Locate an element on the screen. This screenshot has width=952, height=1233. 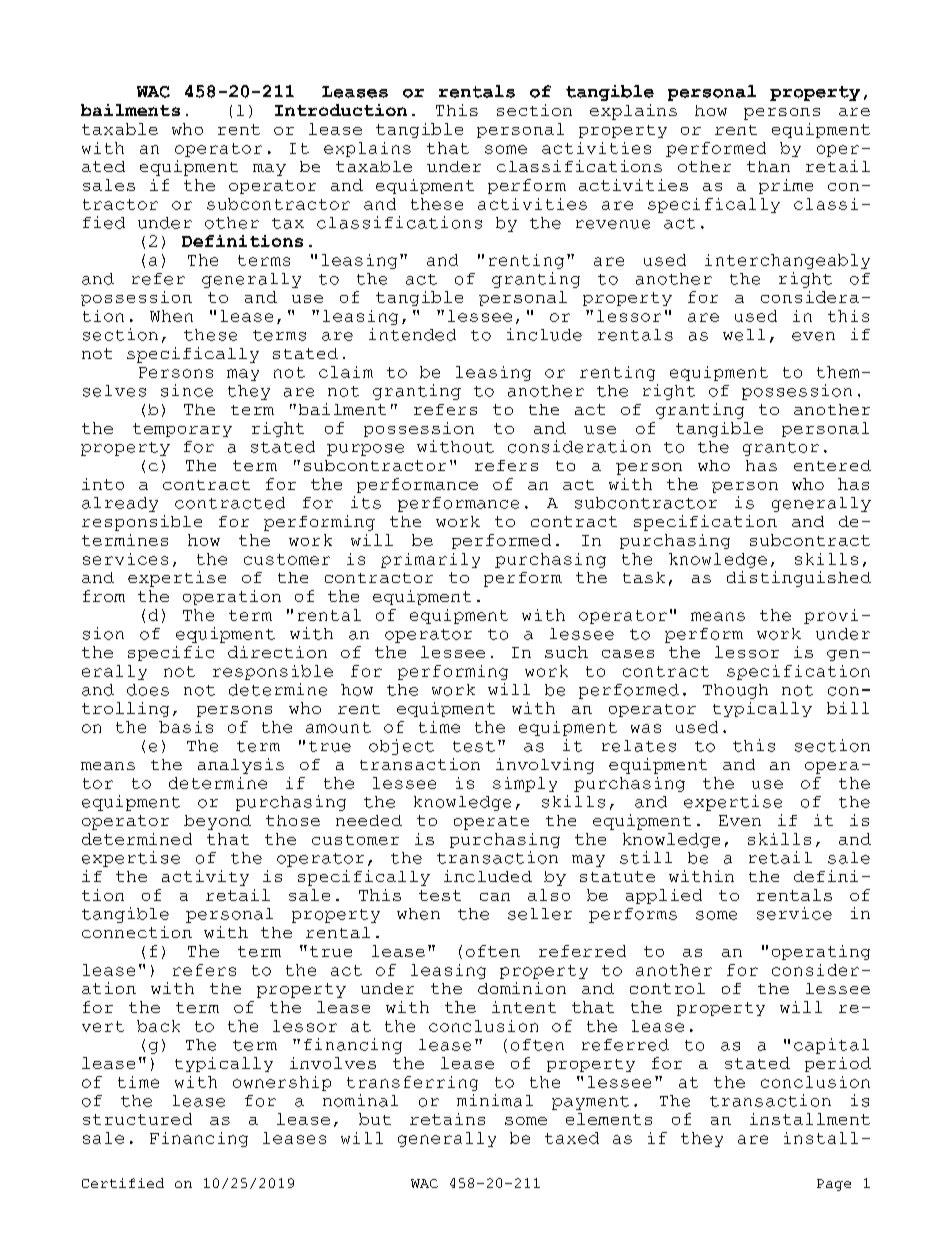
analysis is located at coordinates (241, 766).
